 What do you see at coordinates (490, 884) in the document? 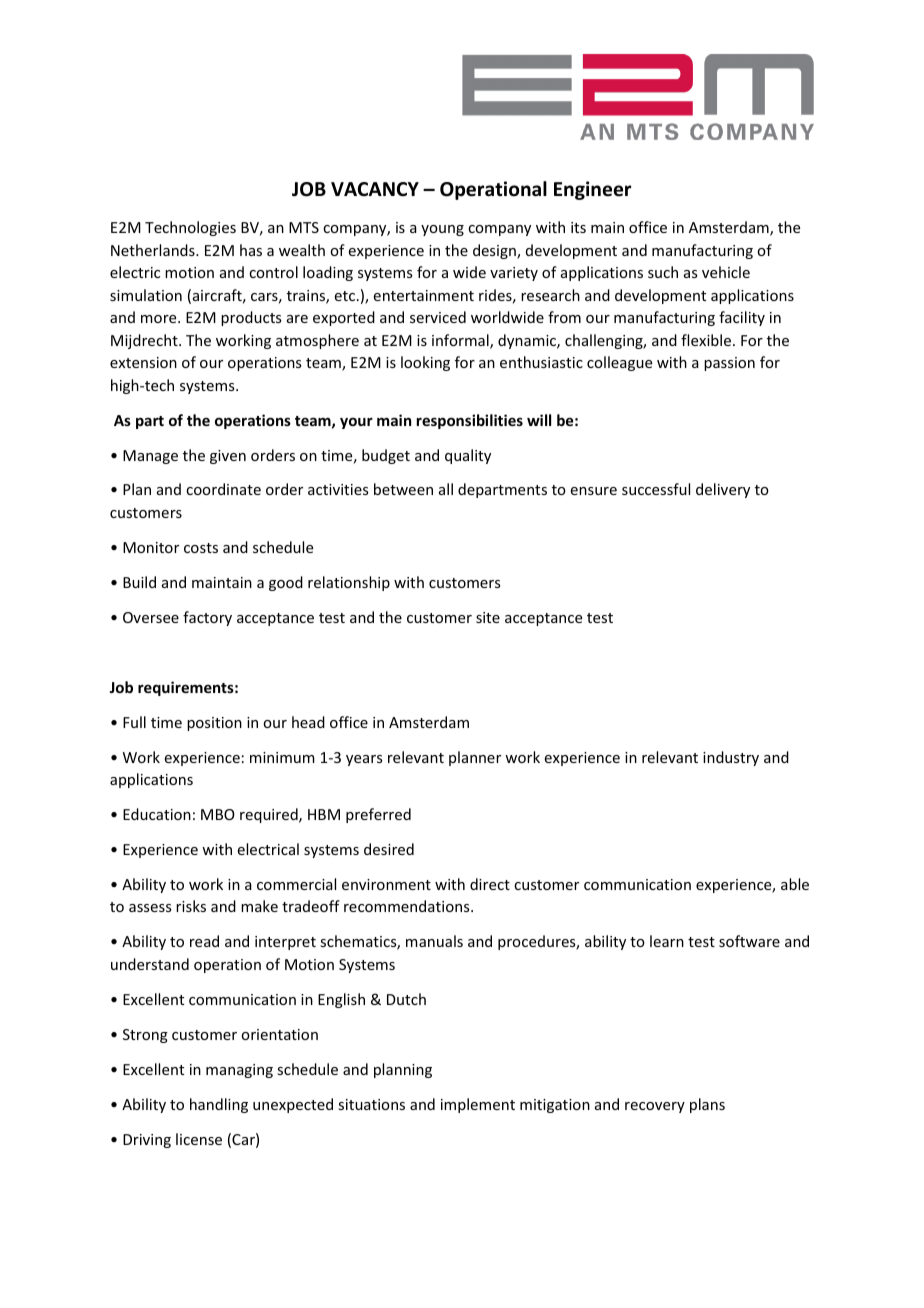
I see `direct` at bounding box center [490, 884].
